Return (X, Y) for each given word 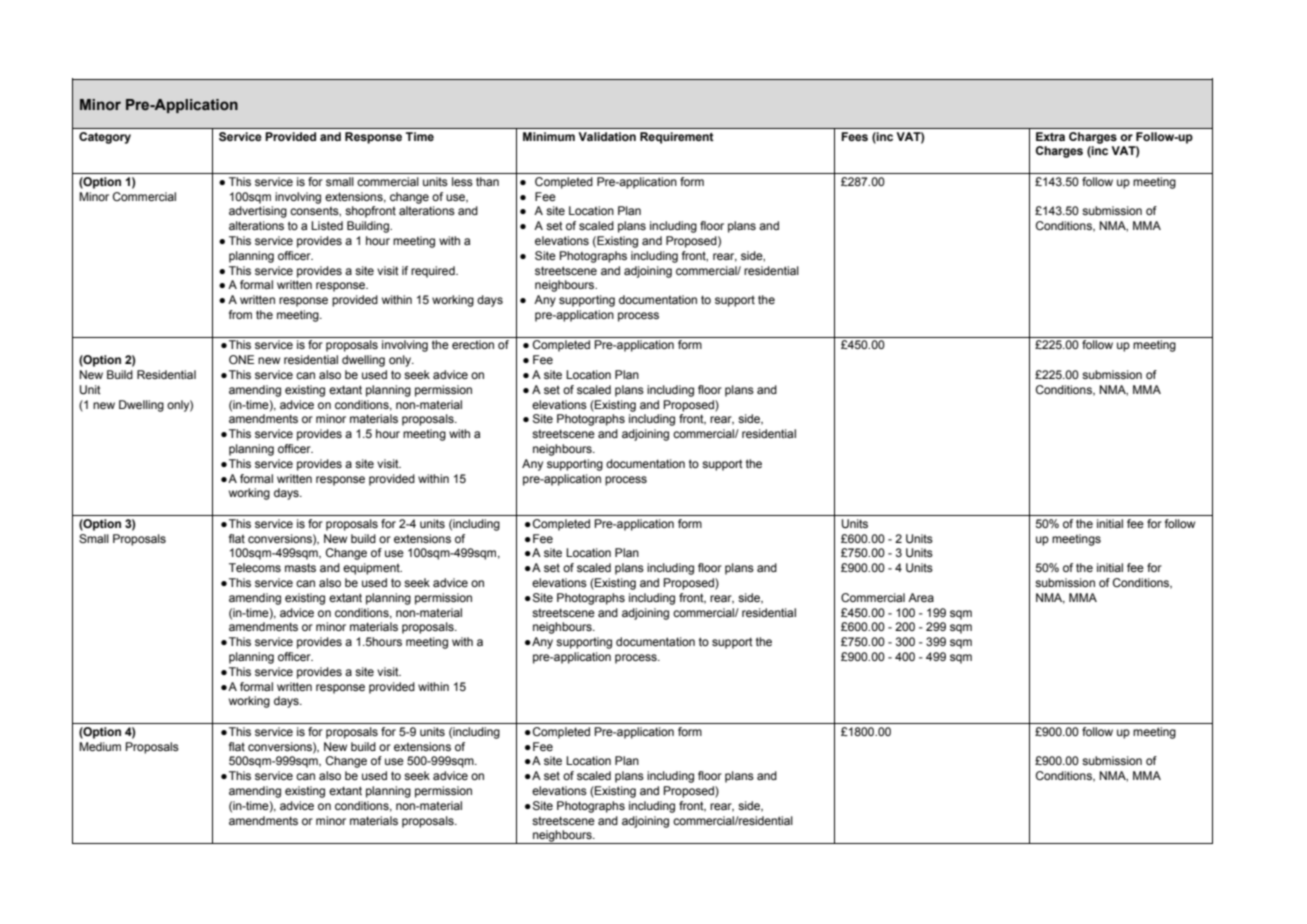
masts (300, 567)
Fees (855, 136)
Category (105, 138)
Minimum (549, 136)
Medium (100, 746)
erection (473, 344)
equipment (372, 569)
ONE (241, 359)
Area (921, 597)
